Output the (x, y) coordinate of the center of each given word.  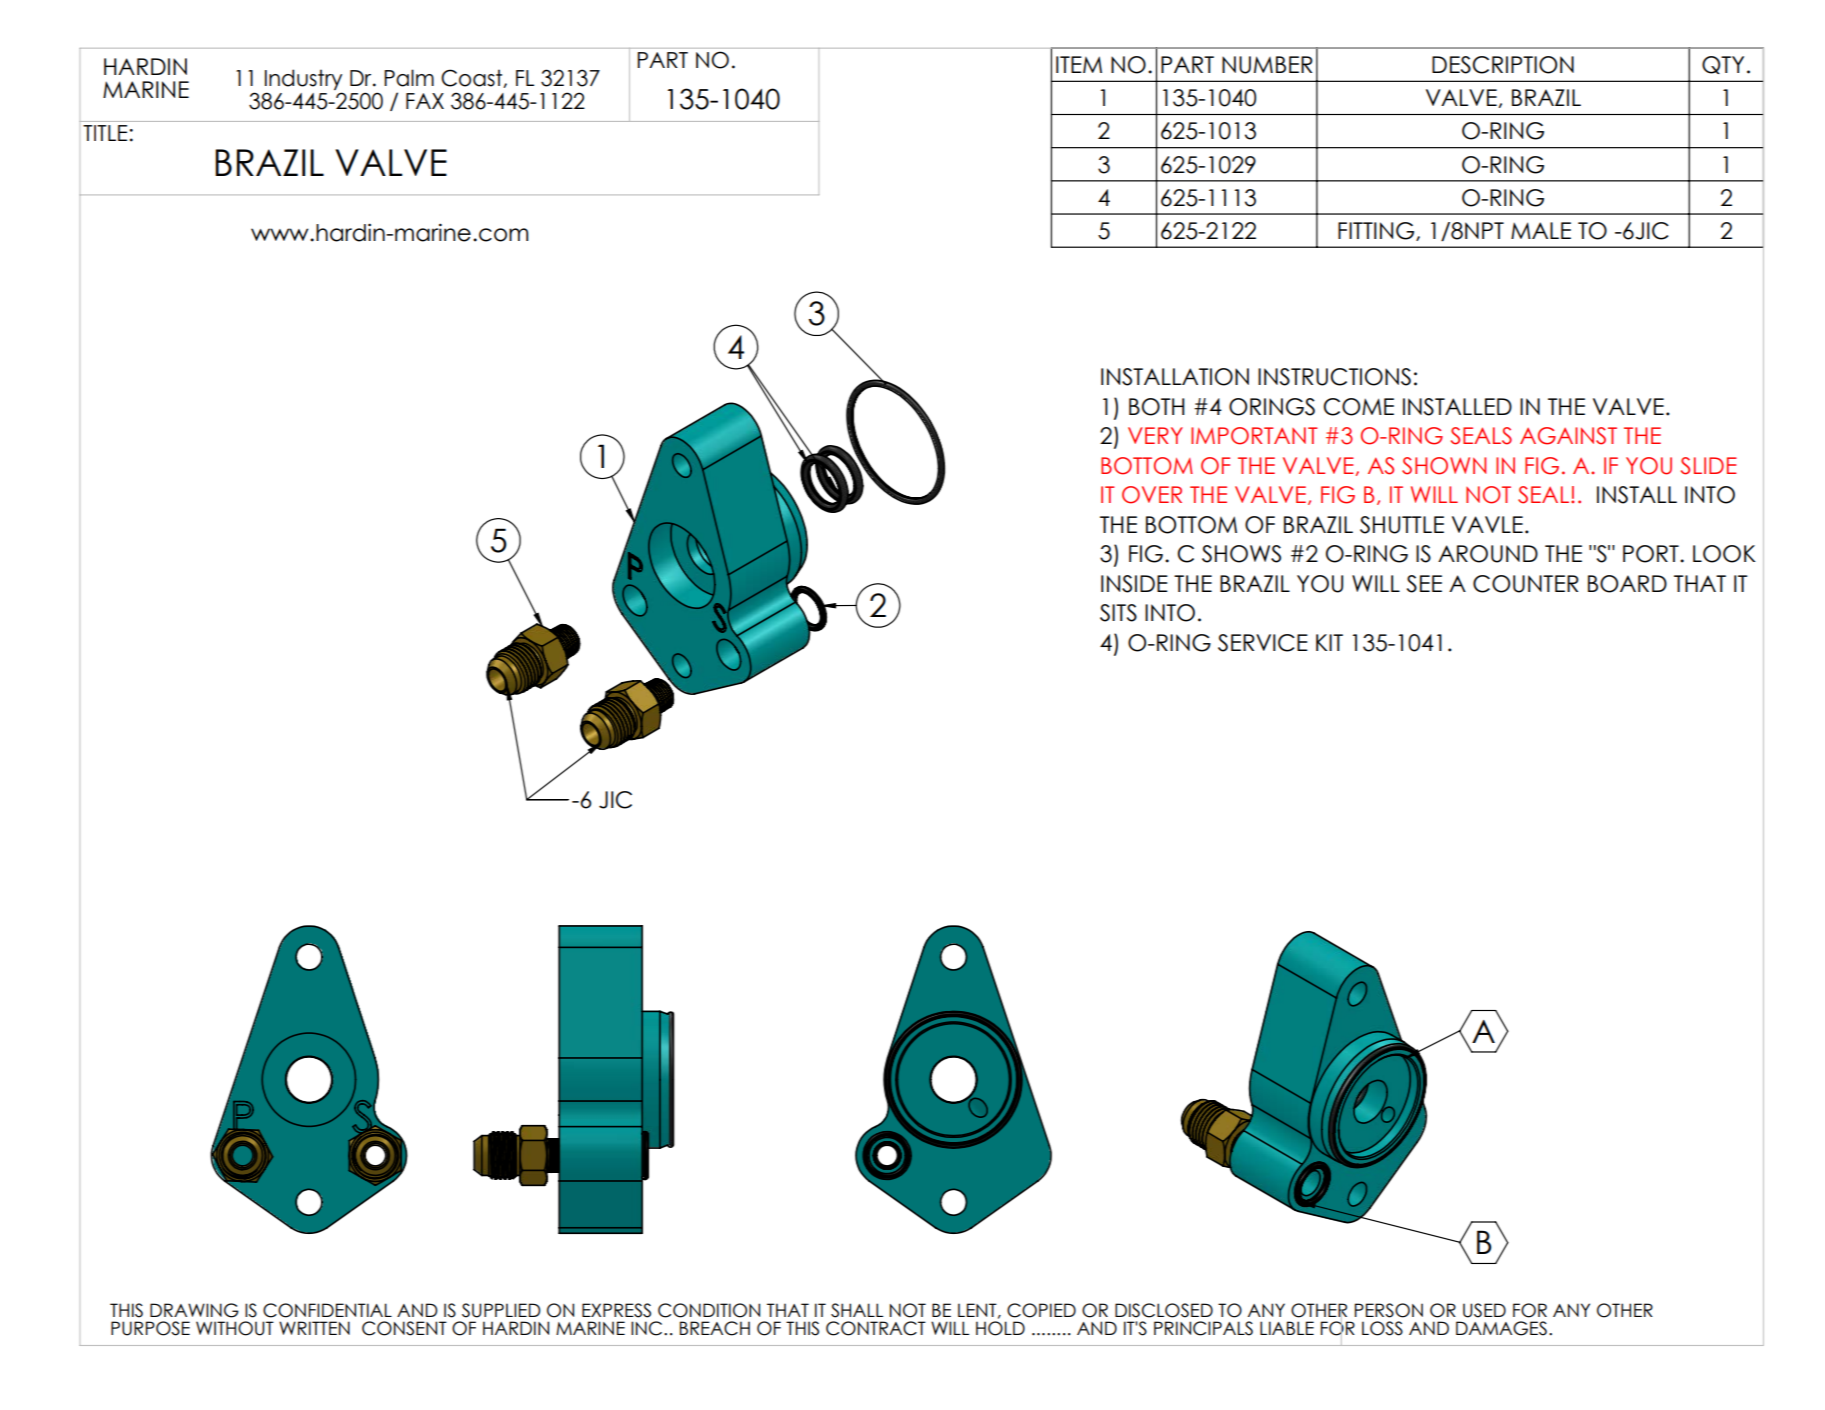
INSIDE (1134, 584)
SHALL (857, 1310)
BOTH (1156, 407)
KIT (1329, 642)
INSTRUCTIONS (1334, 377)
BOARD (1627, 584)
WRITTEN (314, 1328)
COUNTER (1526, 584)
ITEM (1079, 64)
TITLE (105, 133)
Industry (303, 79)
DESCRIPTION (1503, 65)
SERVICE (1263, 643)
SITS (1118, 613)
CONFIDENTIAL (327, 1310)
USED (1484, 1310)
